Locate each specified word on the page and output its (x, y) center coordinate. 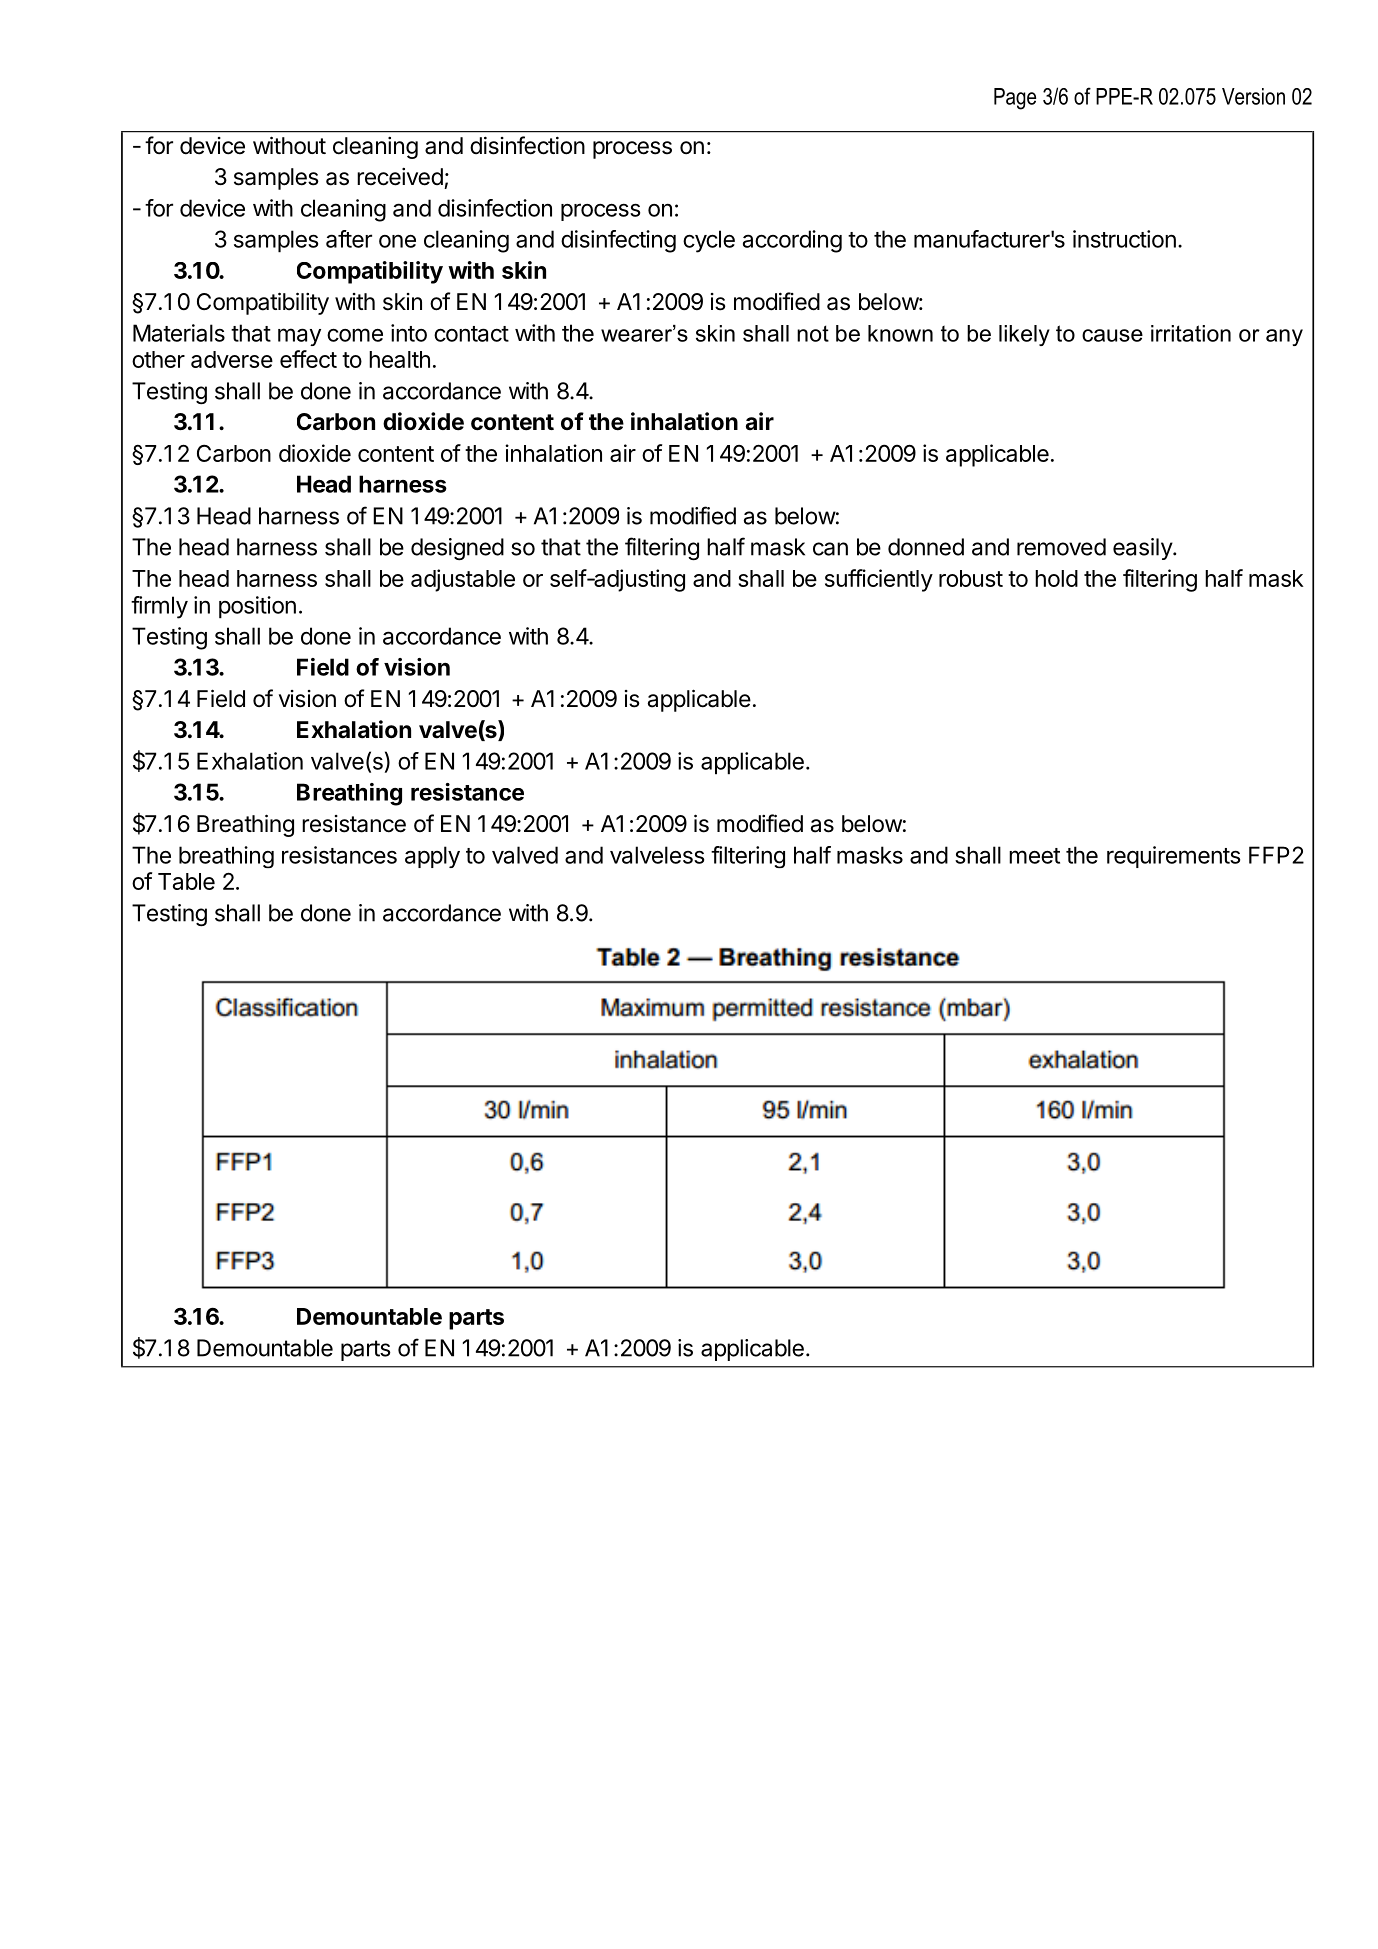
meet (1034, 856)
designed (457, 549)
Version (1253, 96)
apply (432, 857)
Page (1015, 99)
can (830, 549)
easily (1143, 549)
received (400, 177)
